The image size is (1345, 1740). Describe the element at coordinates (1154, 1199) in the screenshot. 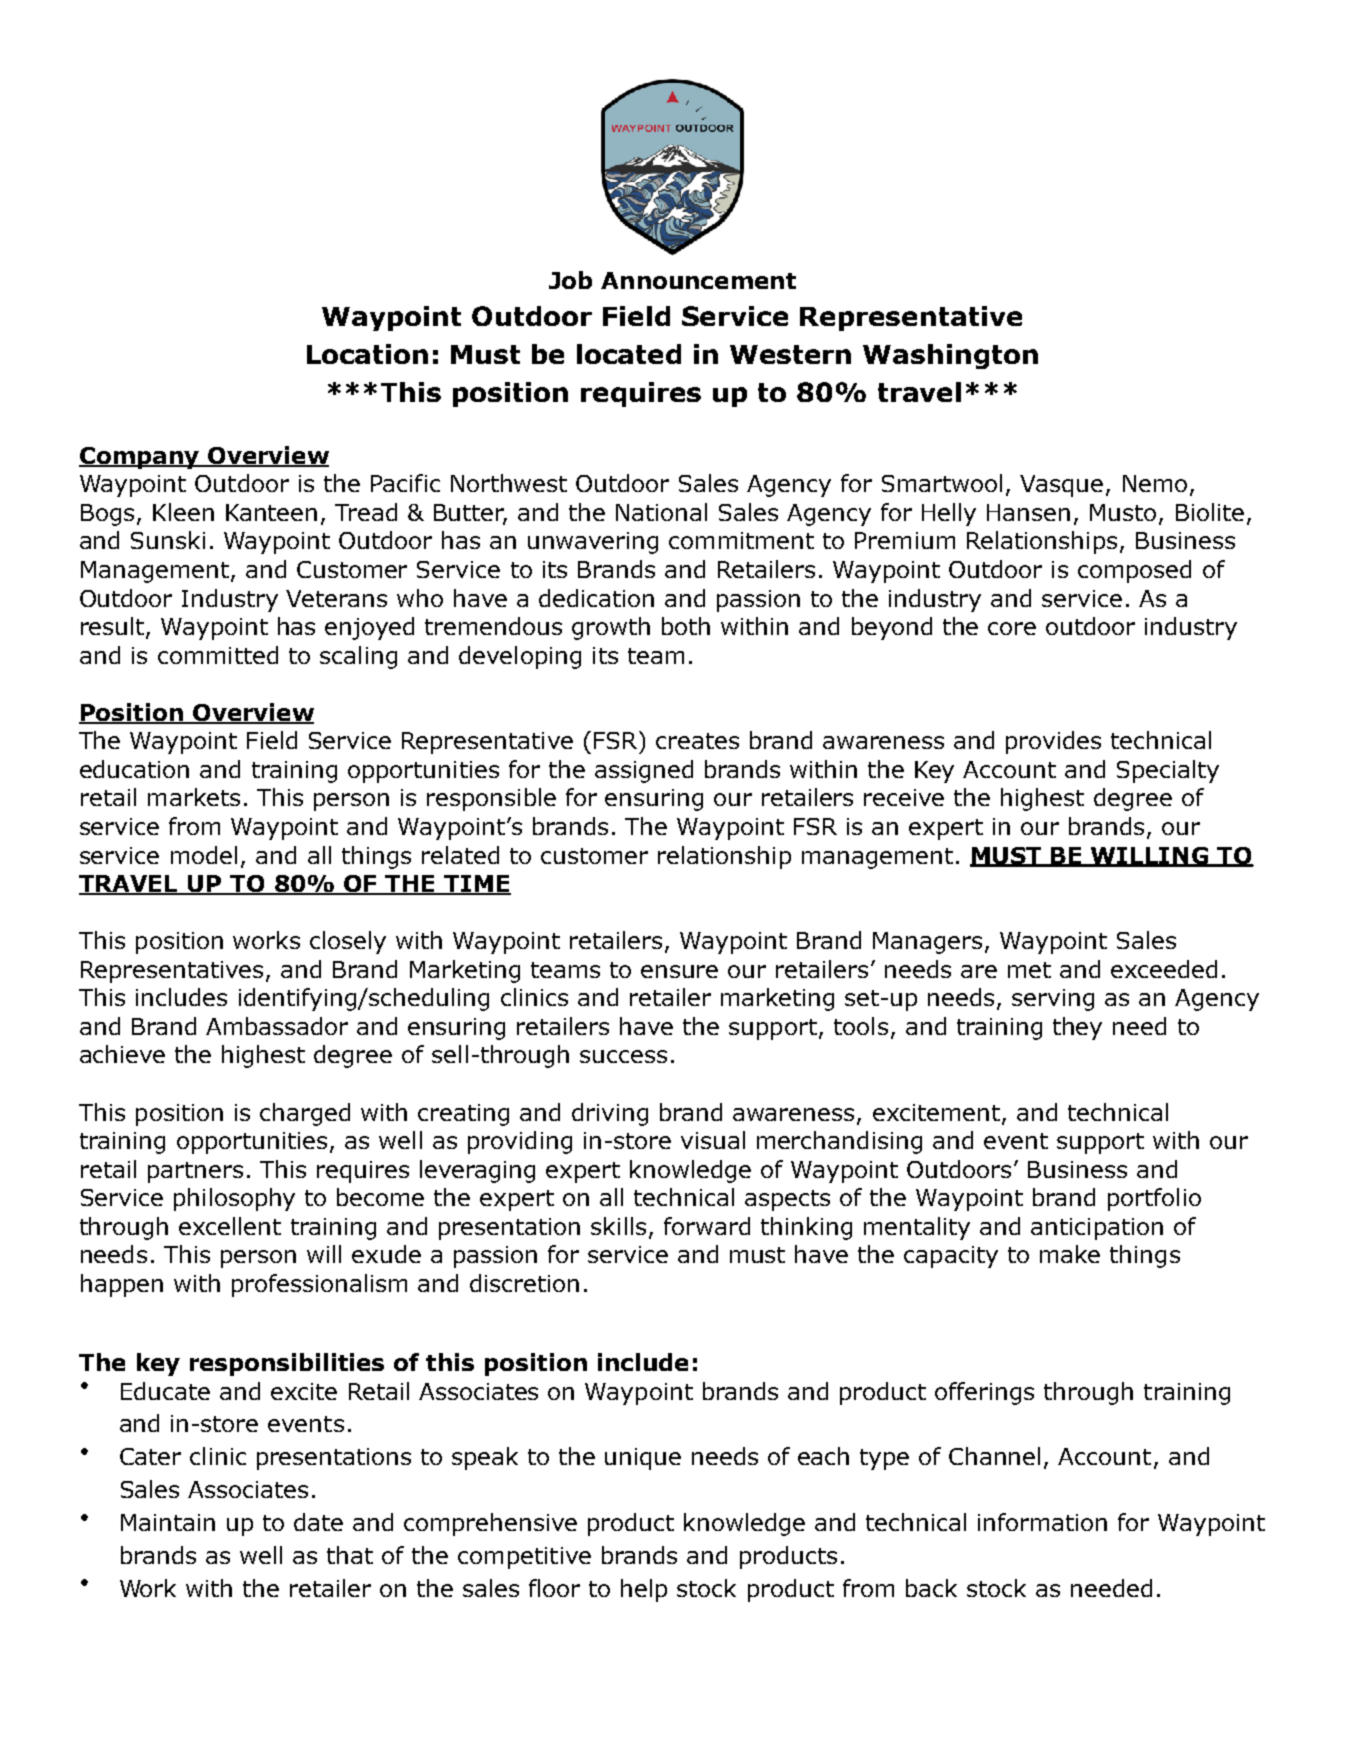

I see `portfolio` at that location.
